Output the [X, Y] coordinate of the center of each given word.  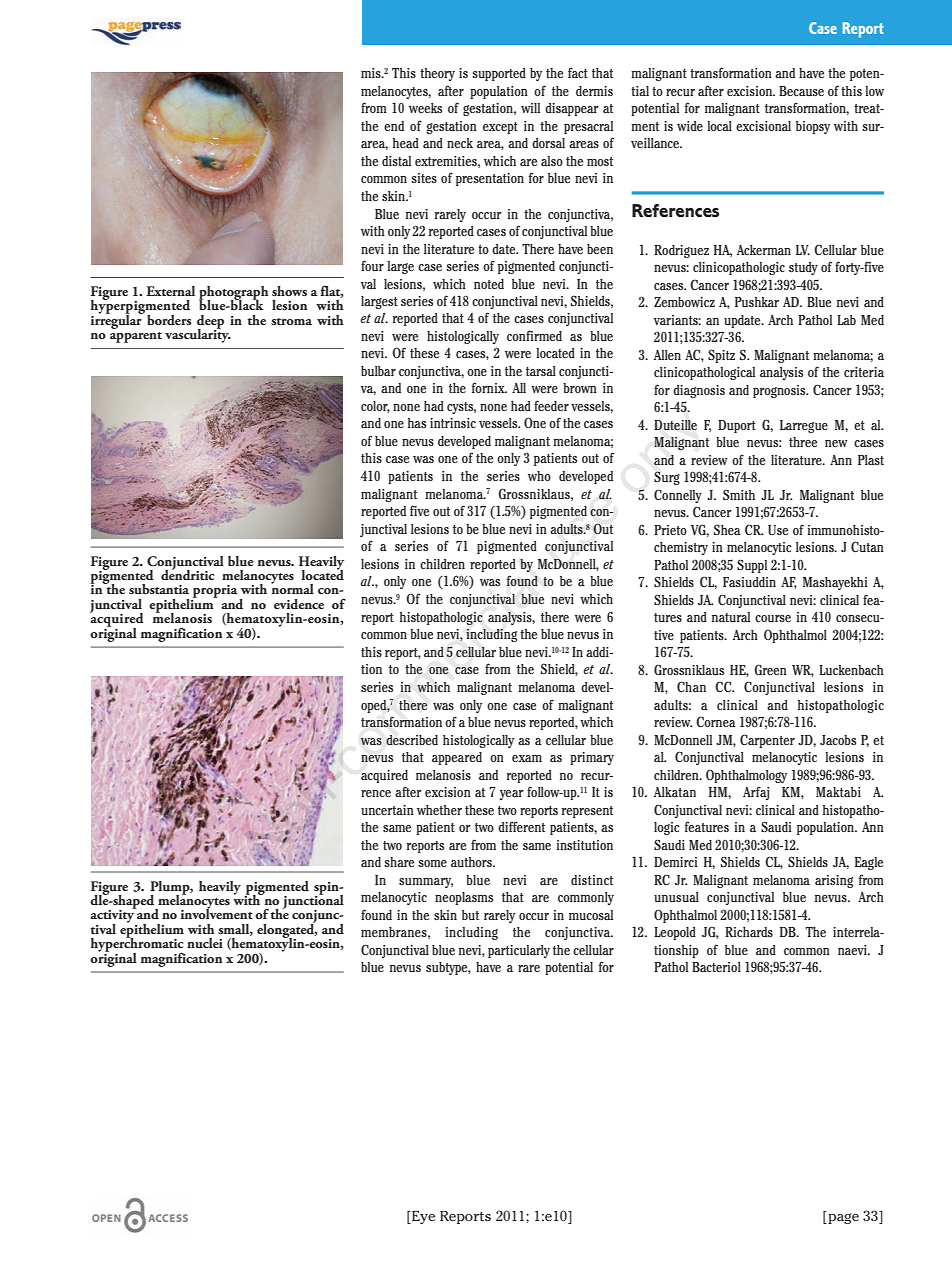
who [539, 476]
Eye [422, 1217]
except [500, 128]
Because [801, 91]
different [521, 826]
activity [113, 916]
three [803, 442]
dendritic [187, 573]
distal [396, 161]
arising [834, 881]
